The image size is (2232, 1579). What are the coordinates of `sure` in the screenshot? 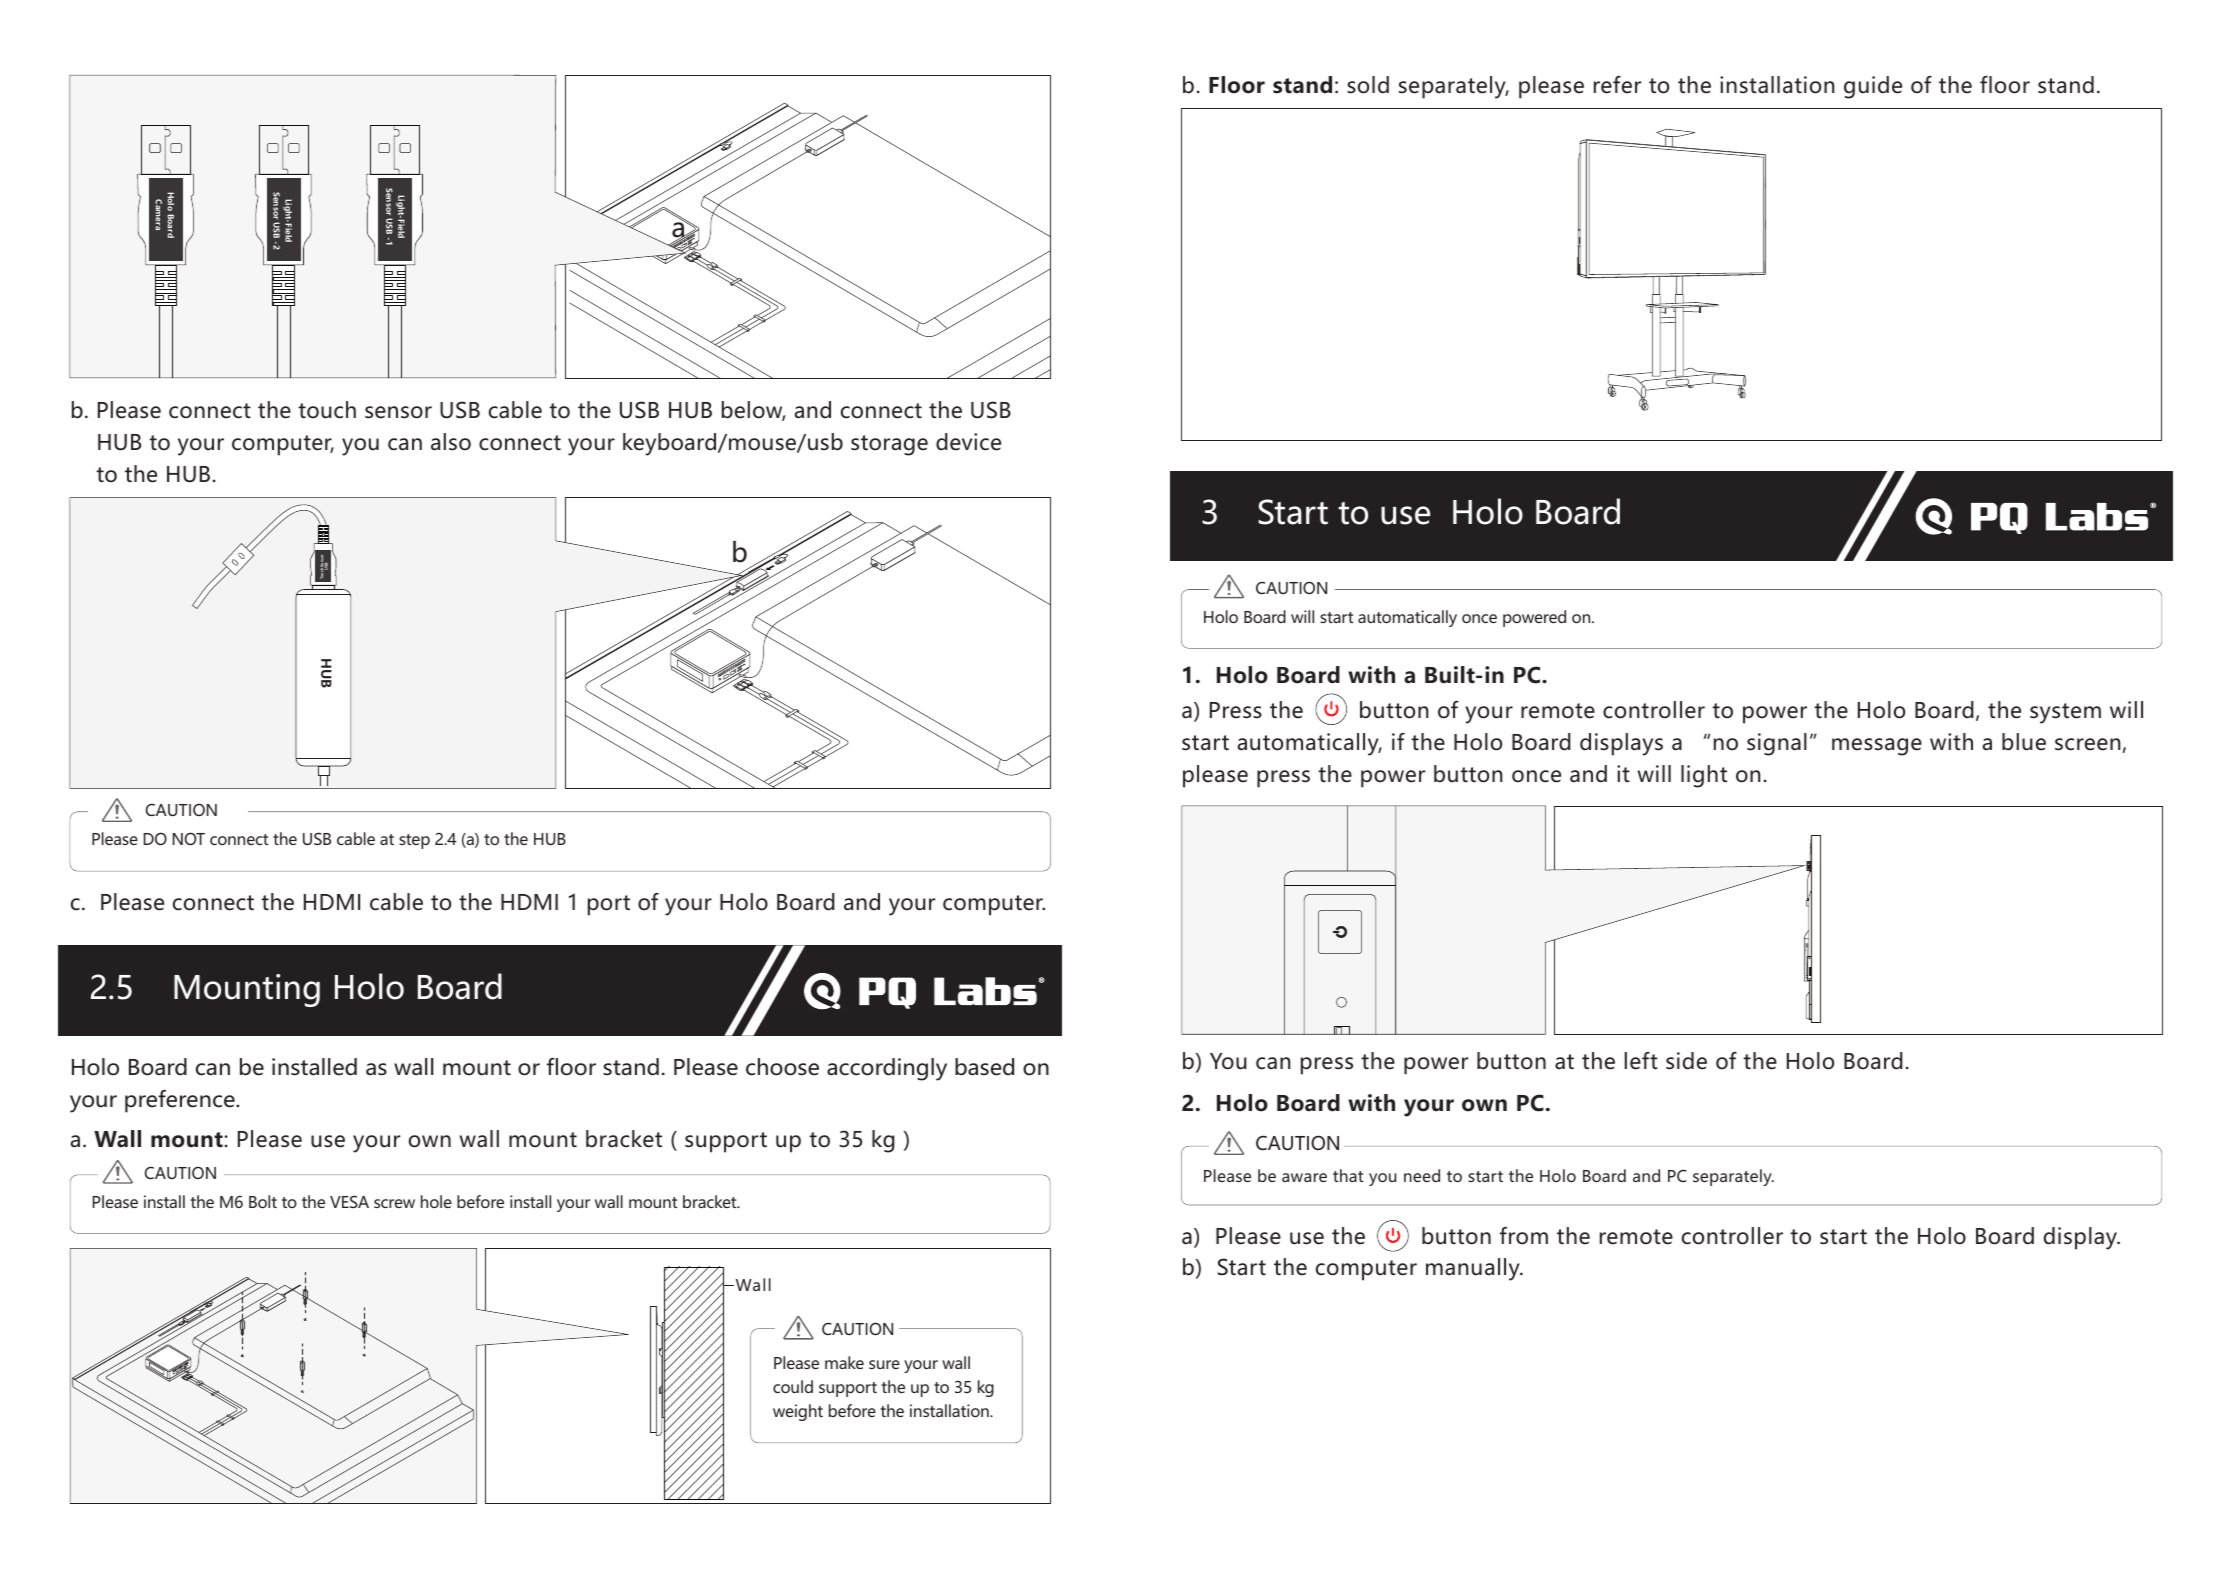 It's located at (884, 1364).
